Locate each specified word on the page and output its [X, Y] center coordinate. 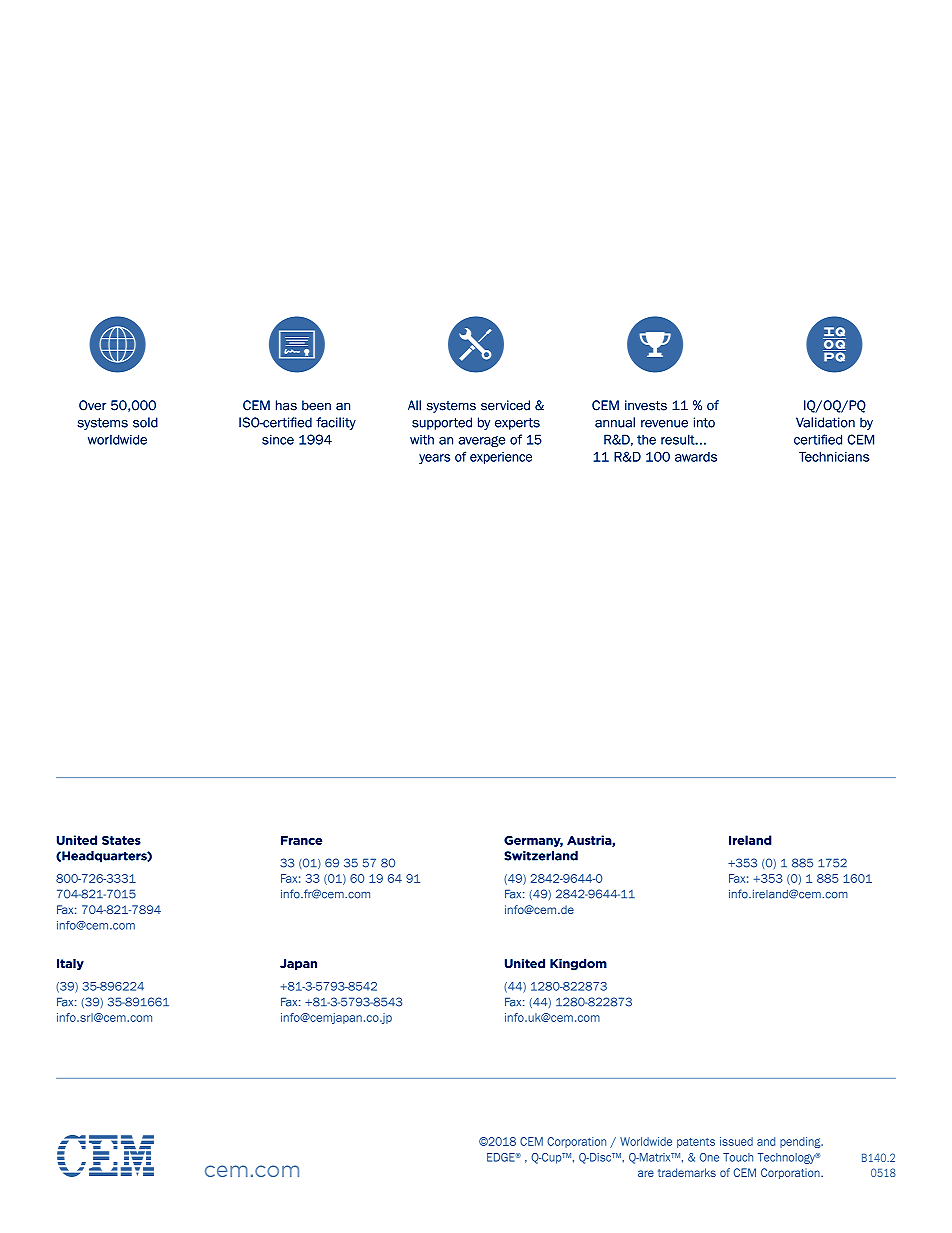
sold [145, 422]
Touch [738, 1157]
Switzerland [541, 856]
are [646, 1173]
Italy [70, 964]
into [704, 422]
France [301, 840]
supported [442, 423]
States [121, 840]
